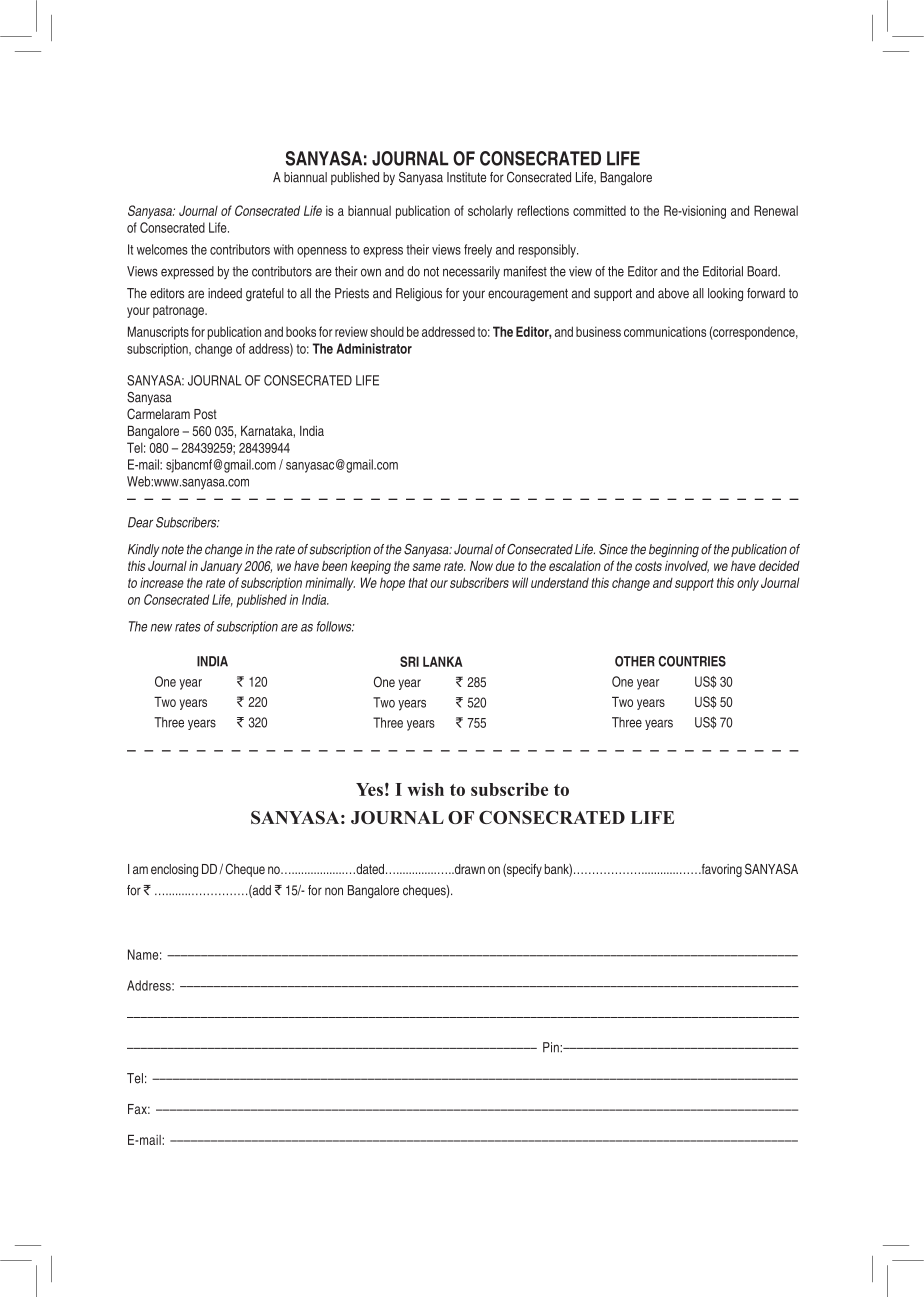 The width and height of the document is (924, 1297). Describe the element at coordinates (174, 870) in the document. I see `enclosing` at that location.
